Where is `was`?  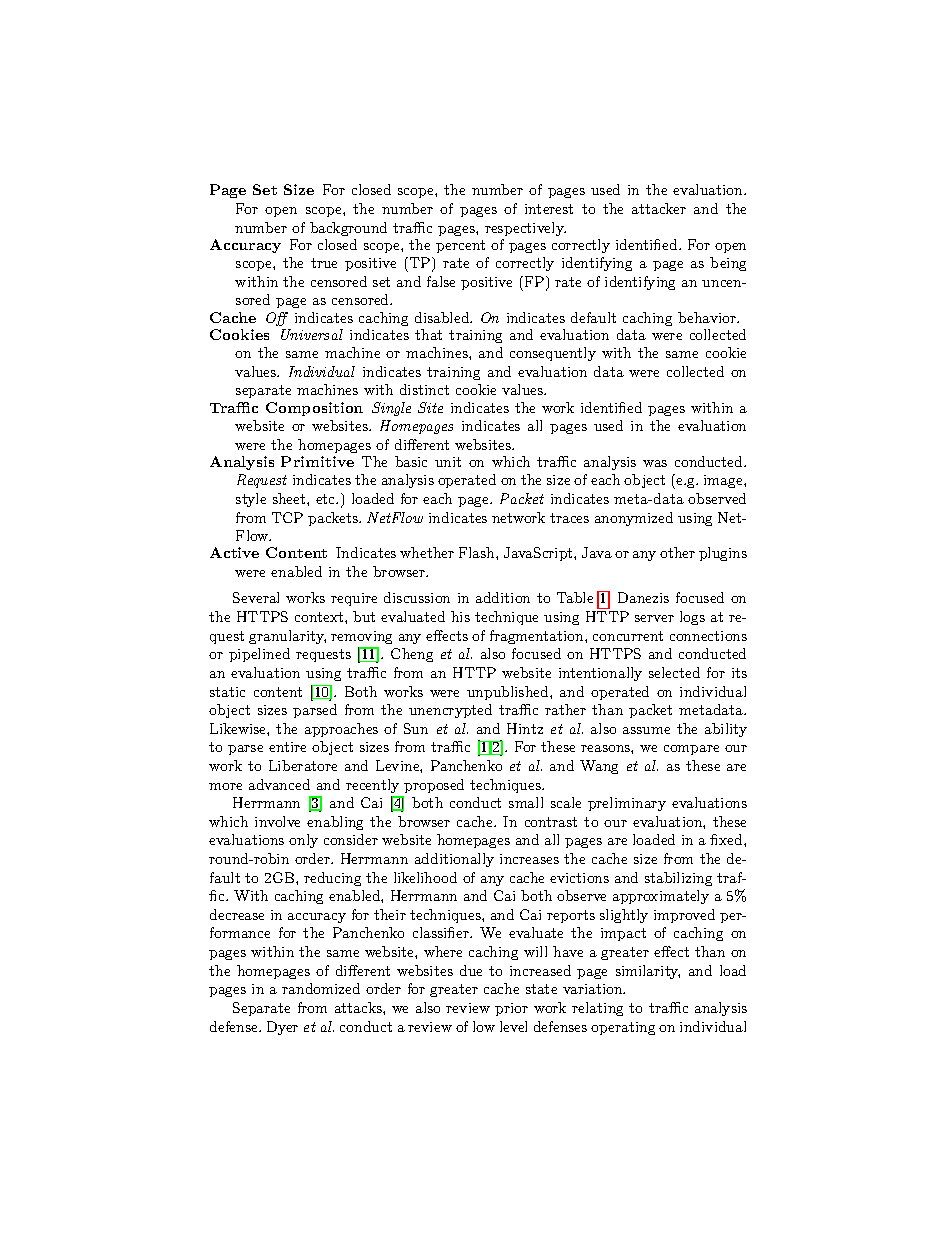 was is located at coordinates (655, 463).
